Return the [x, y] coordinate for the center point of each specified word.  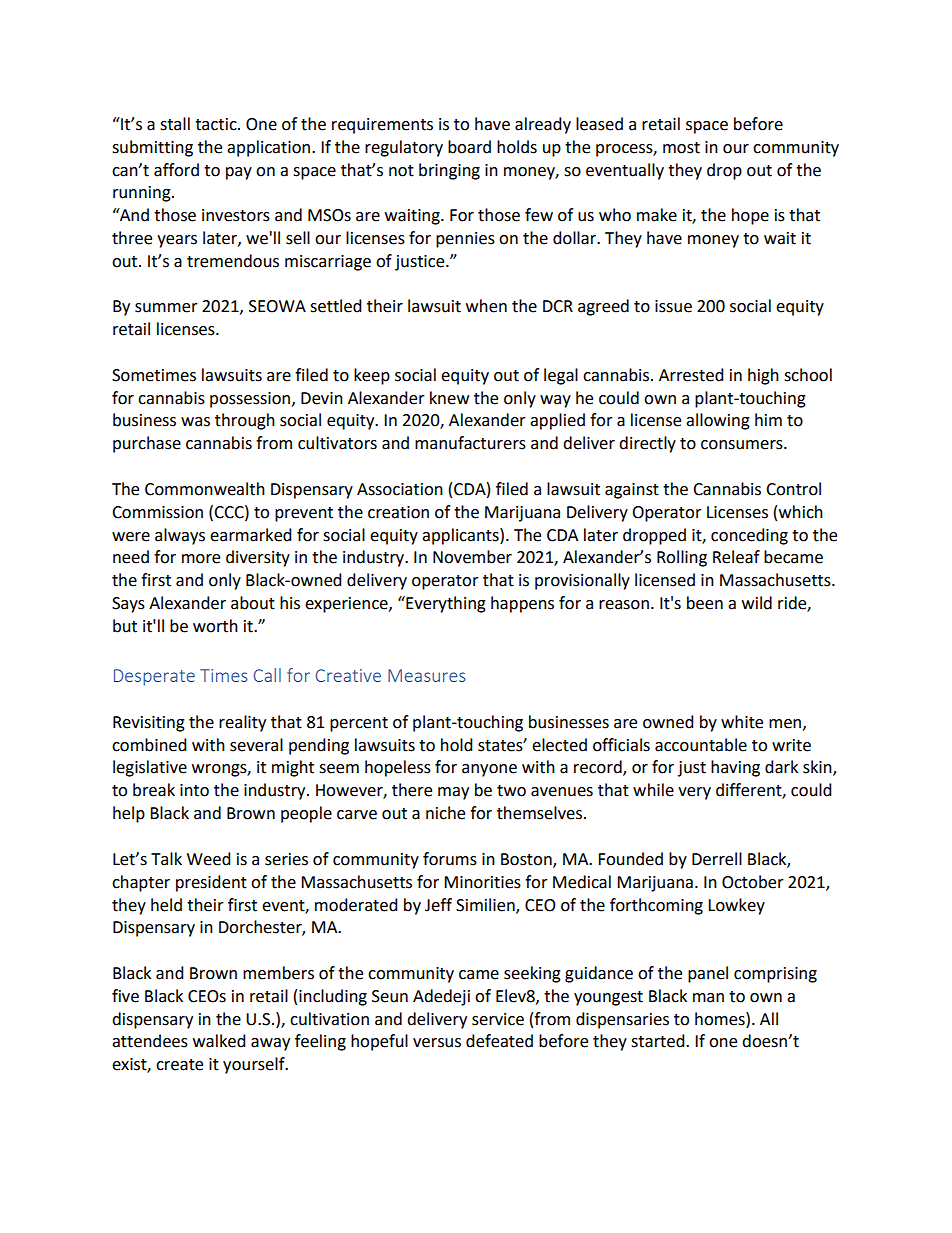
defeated [499, 1041]
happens [522, 604]
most [681, 148]
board [469, 147]
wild [757, 603]
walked [219, 1041]
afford [176, 170]
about [253, 603]
